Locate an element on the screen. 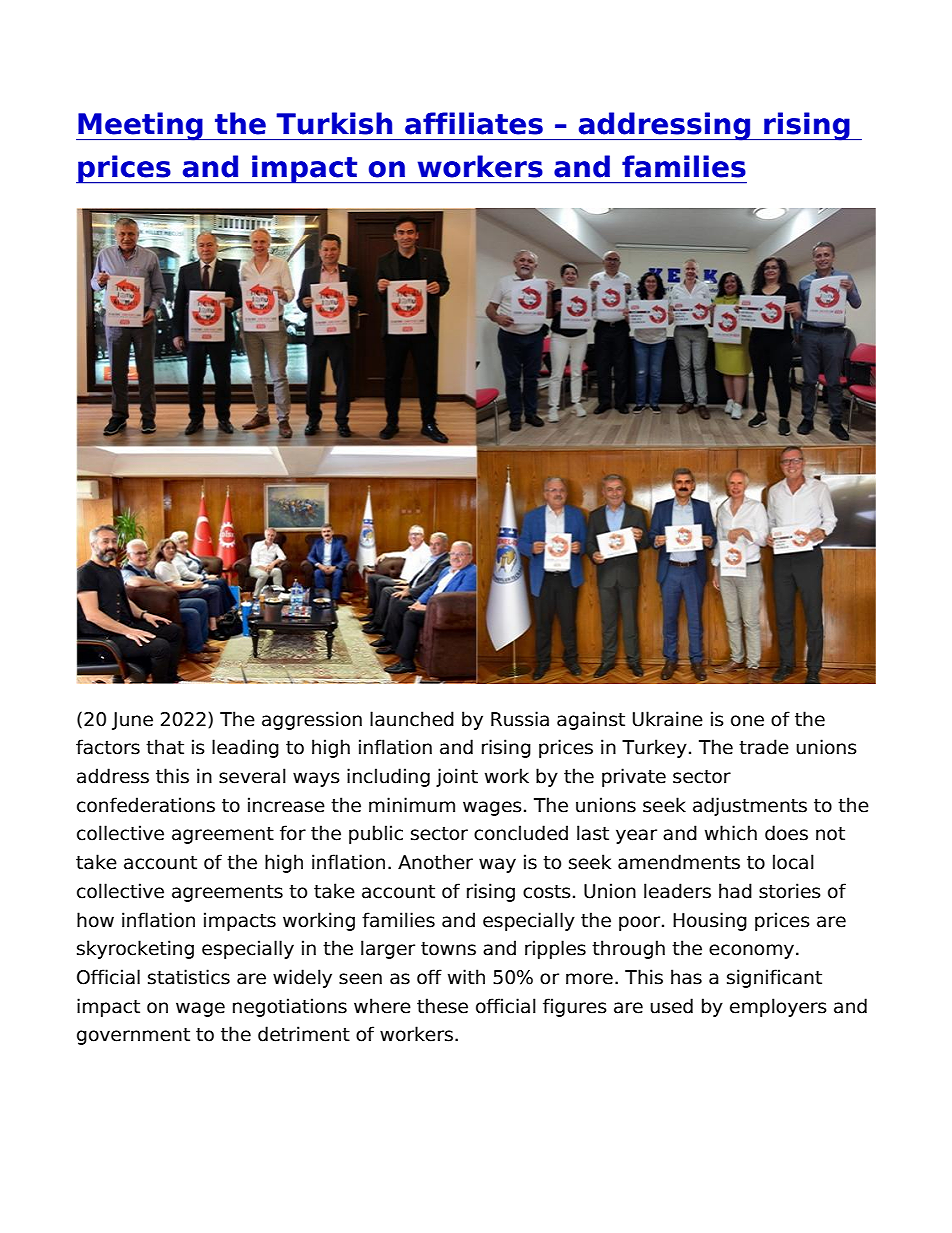 Image resolution: width=952 pixels, height=1233 pixels. one is located at coordinates (747, 721).
